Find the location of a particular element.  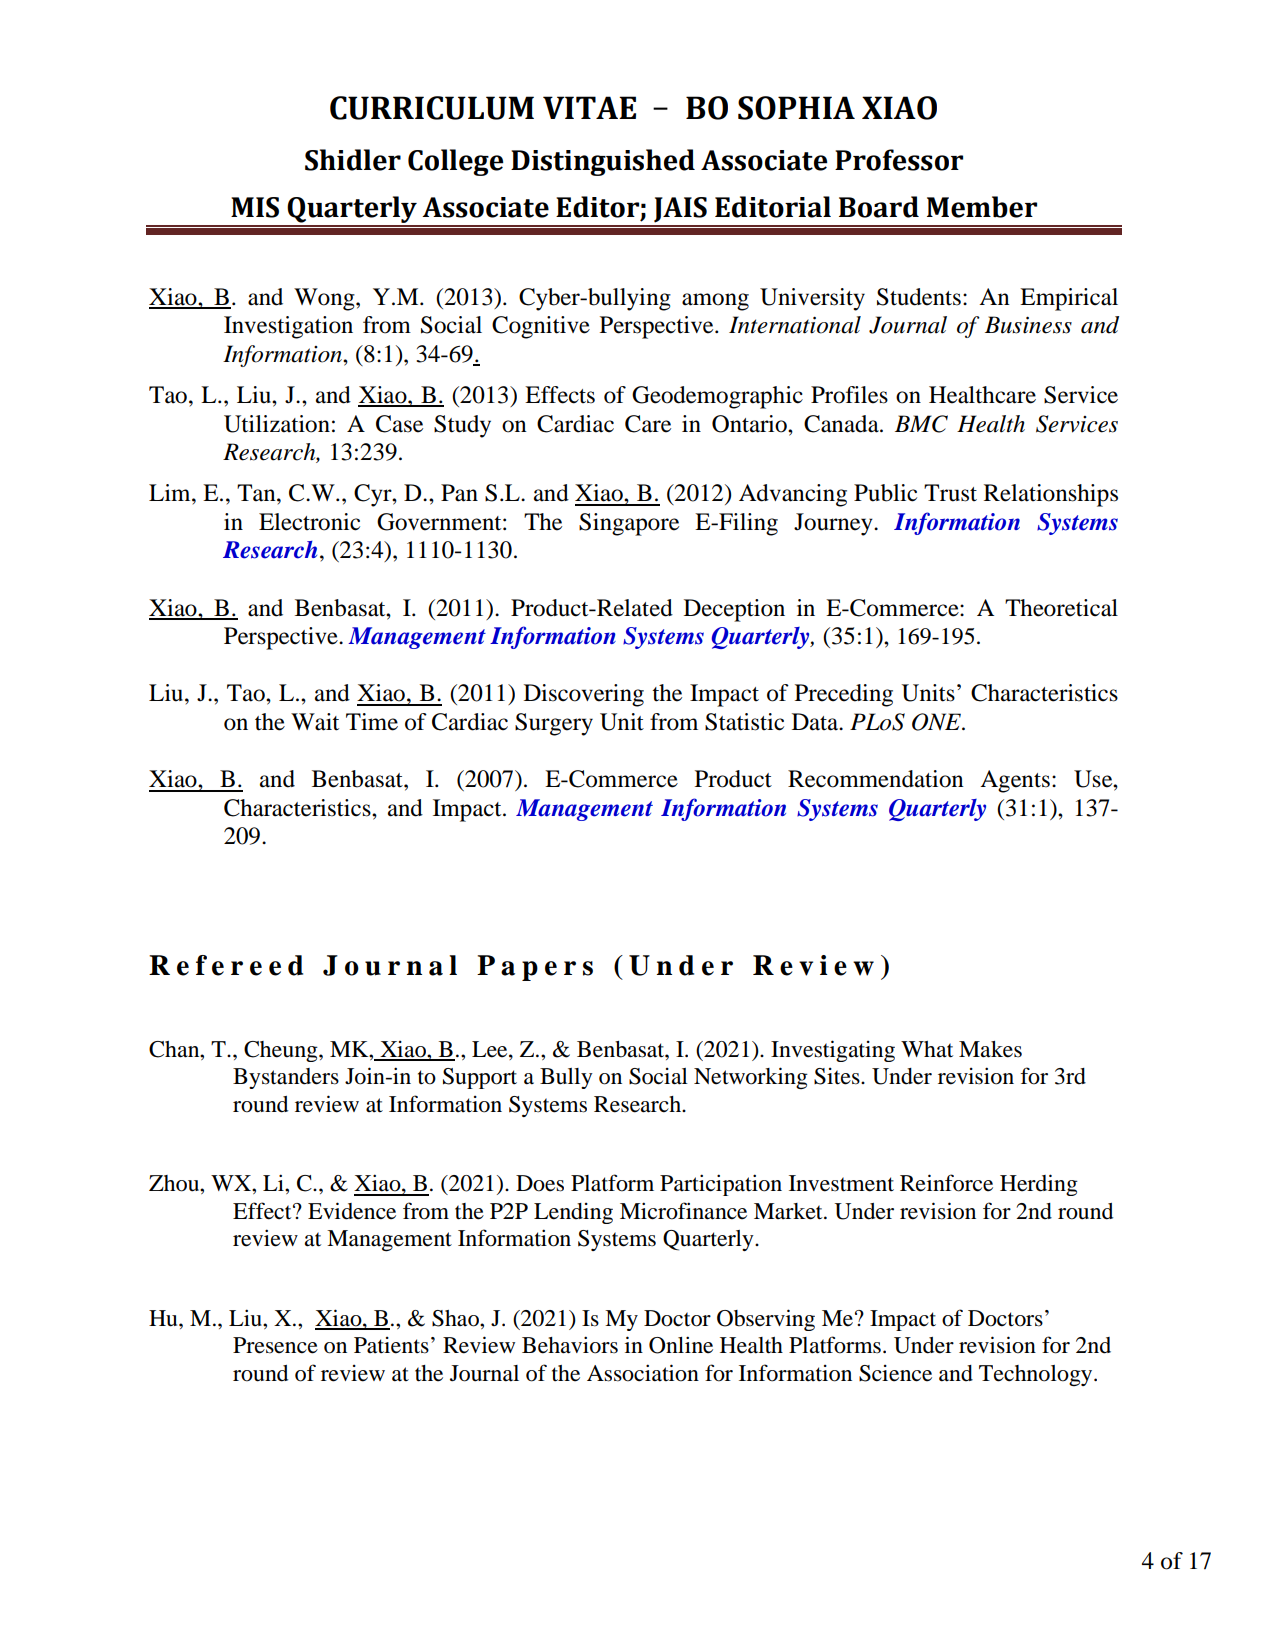

Wait is located at coordinates (315, 722).
